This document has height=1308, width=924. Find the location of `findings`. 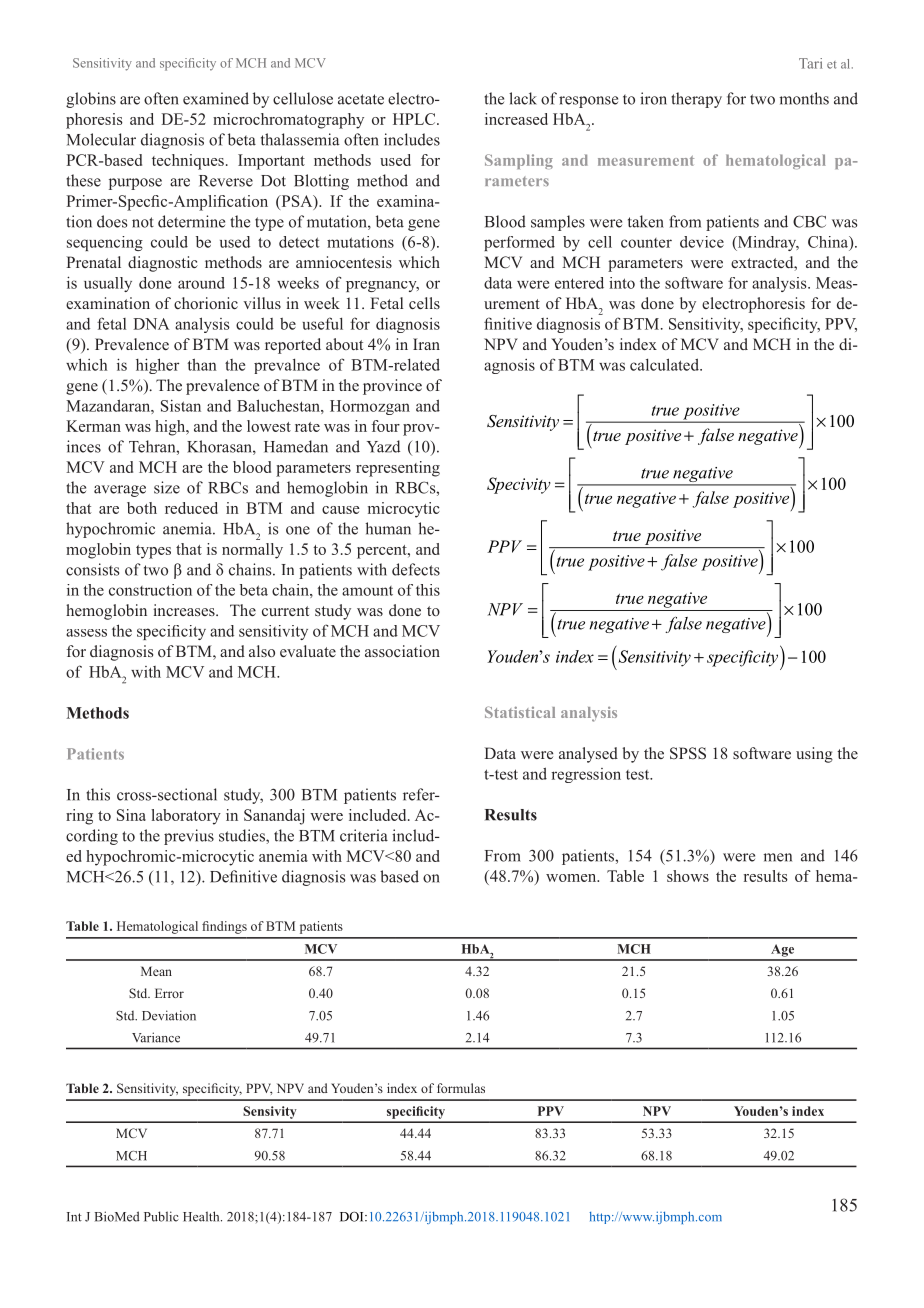

findings is located at coordinates (224, 927).
